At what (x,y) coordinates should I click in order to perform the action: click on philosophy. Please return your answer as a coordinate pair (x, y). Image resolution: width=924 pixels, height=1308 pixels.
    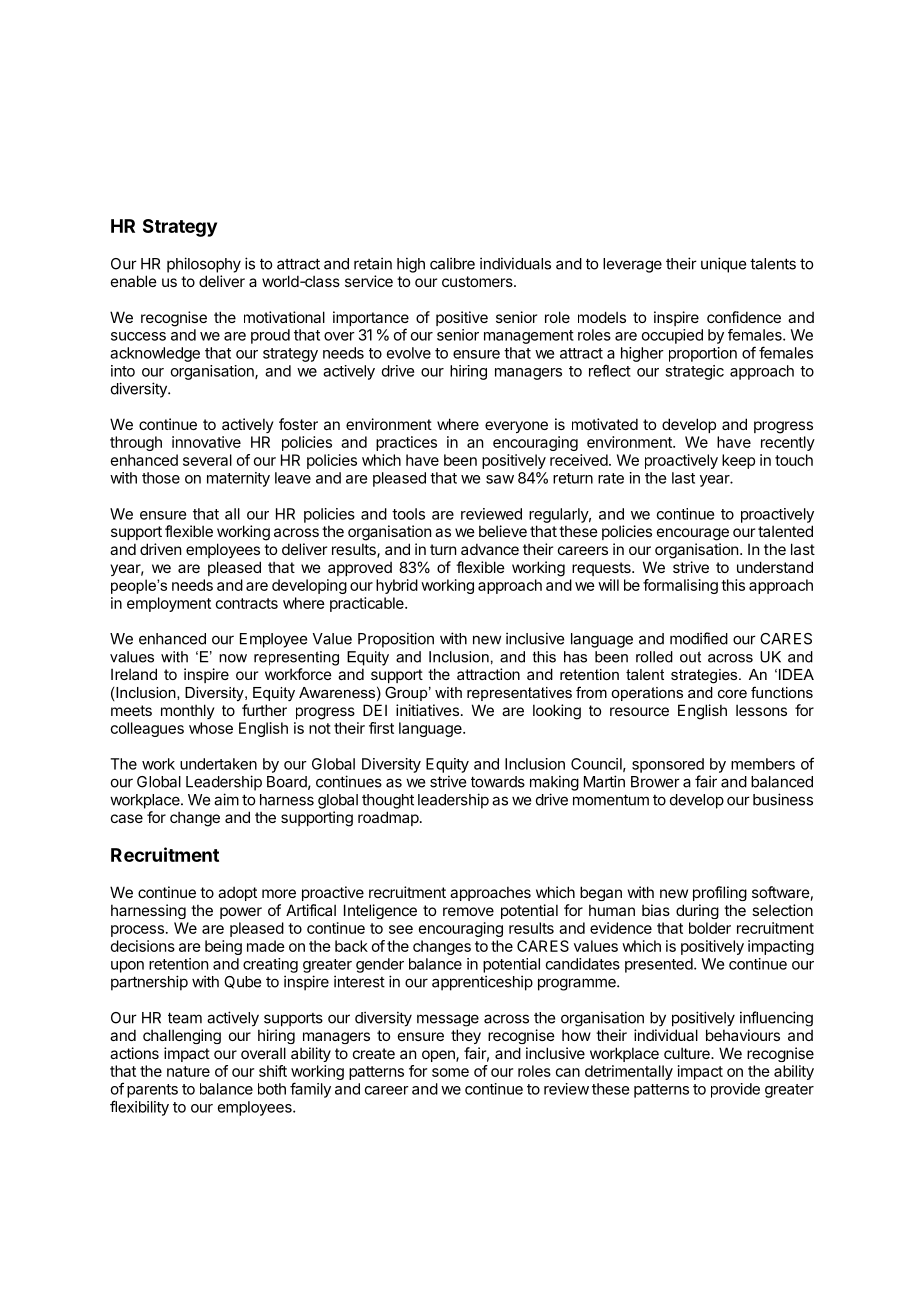
    Looking at the image, I should click on (204, 265).
